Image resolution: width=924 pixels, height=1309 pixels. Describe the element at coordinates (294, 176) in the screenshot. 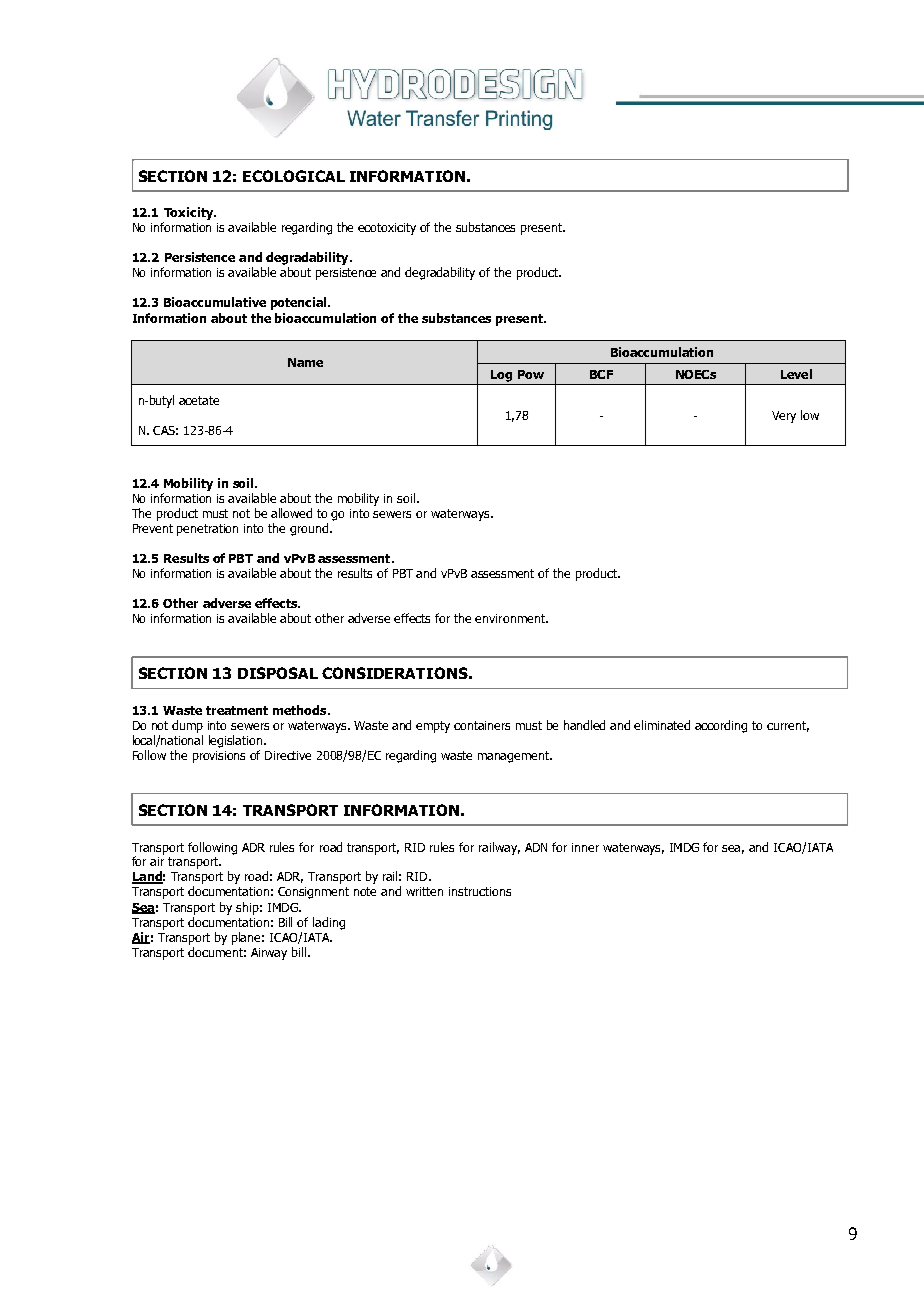

I see `ECOLOGICAL` at that location.
